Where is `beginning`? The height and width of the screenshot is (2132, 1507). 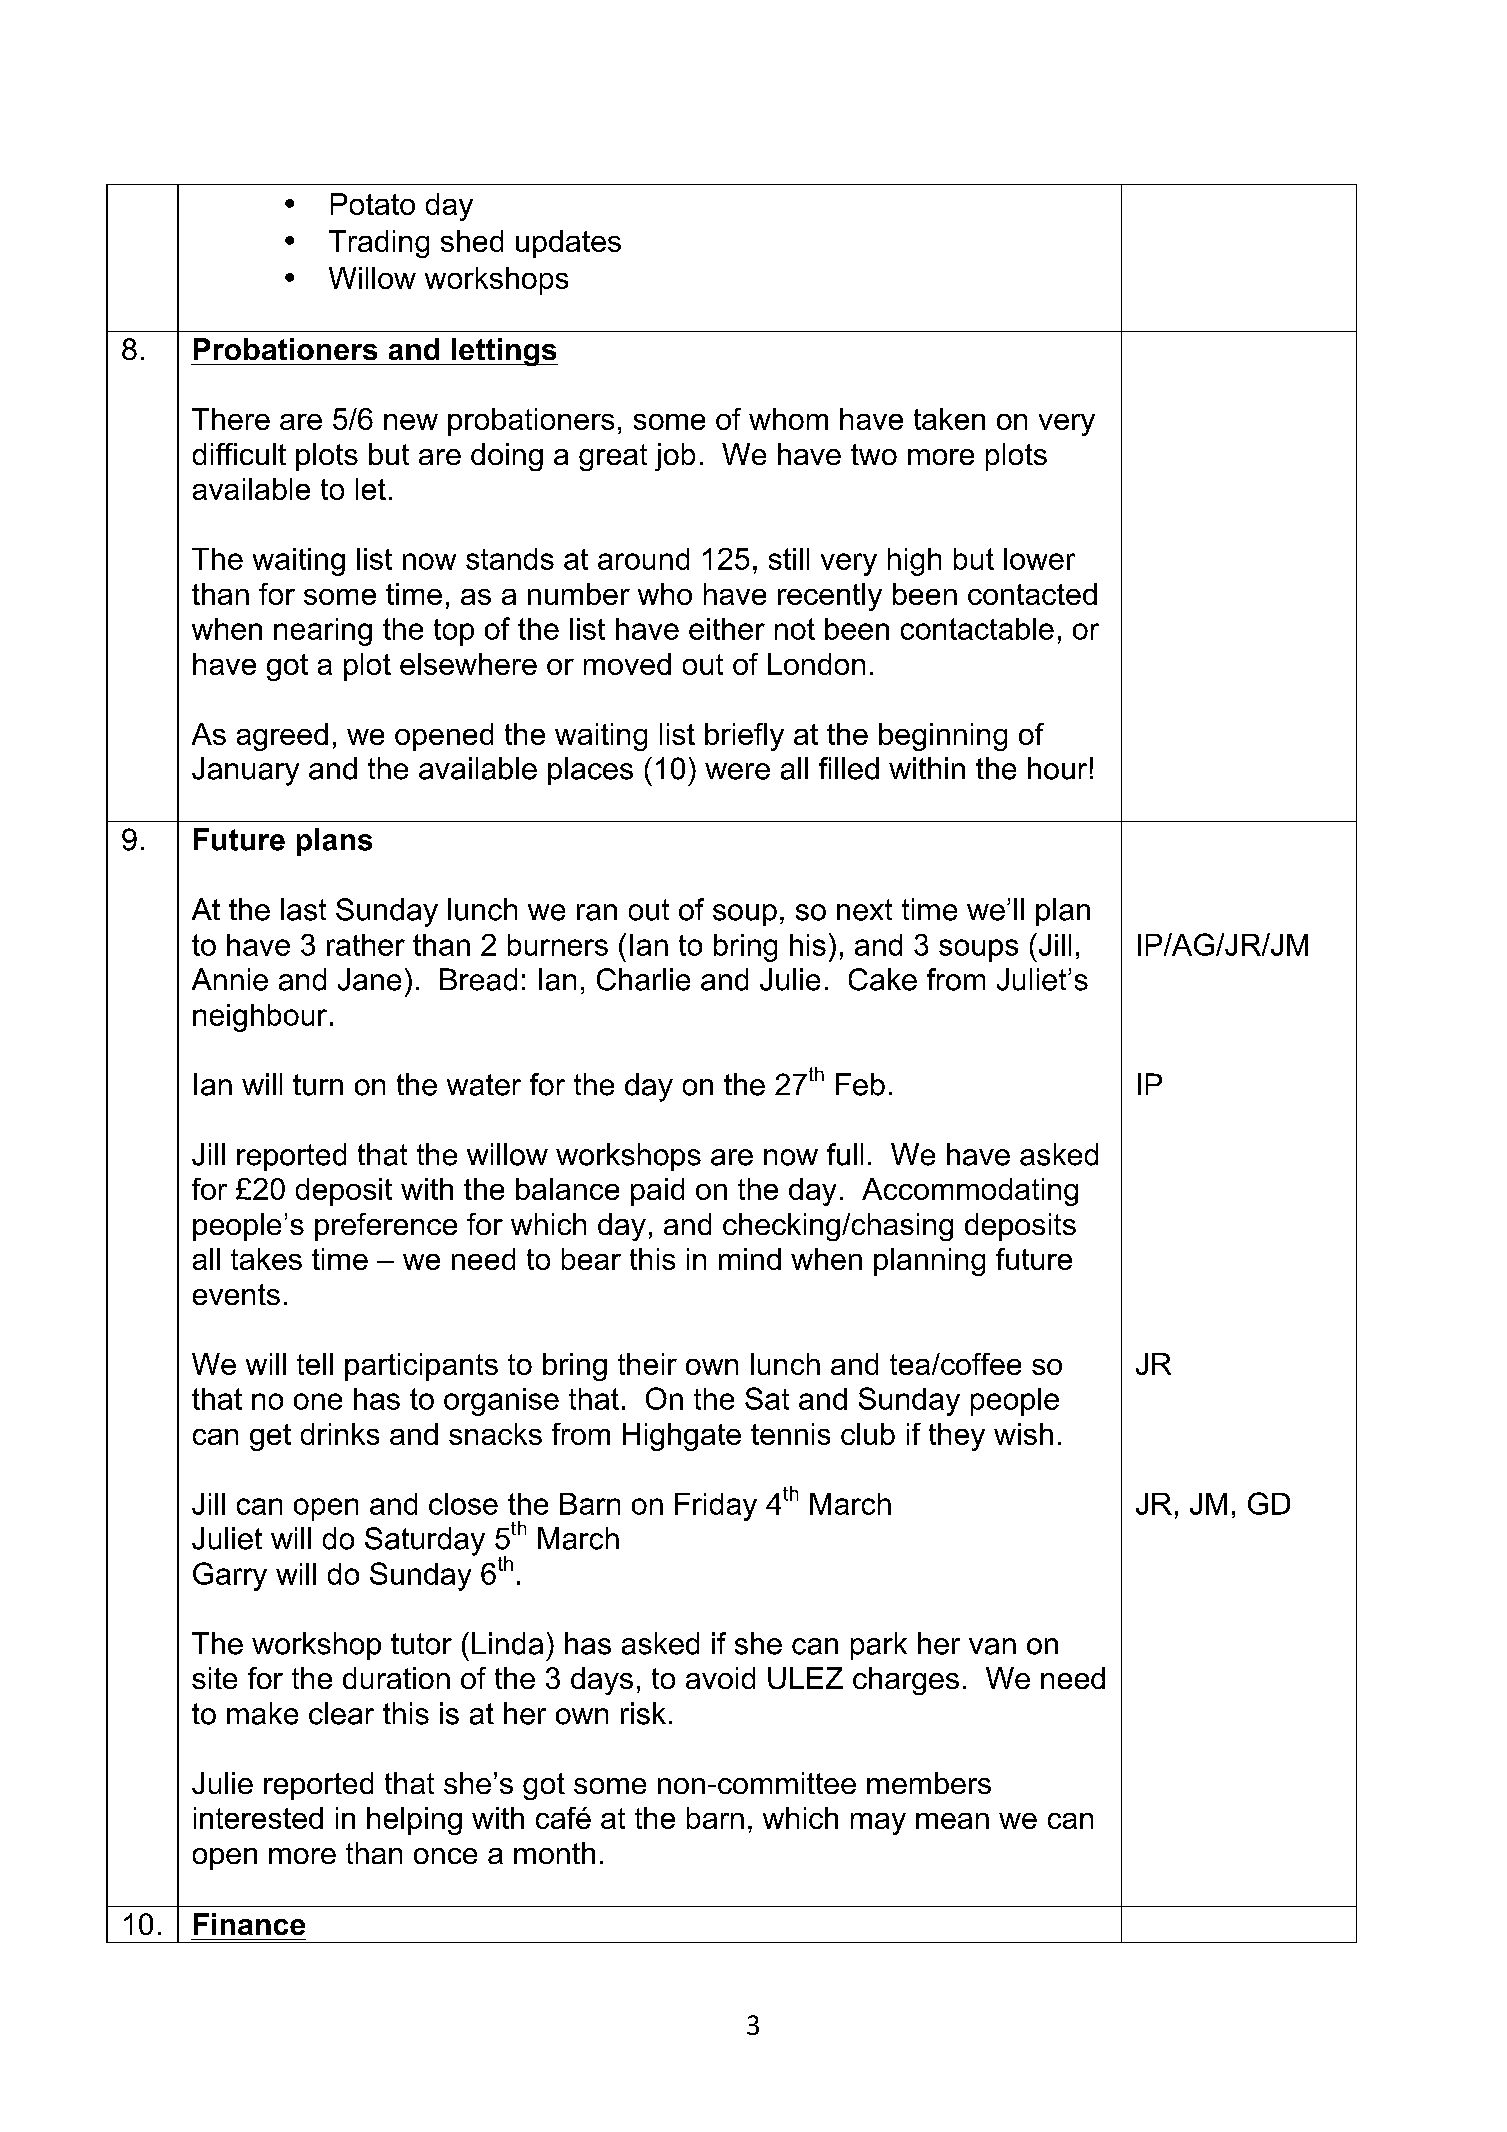 beginning is located at coordinates (943, 737).
